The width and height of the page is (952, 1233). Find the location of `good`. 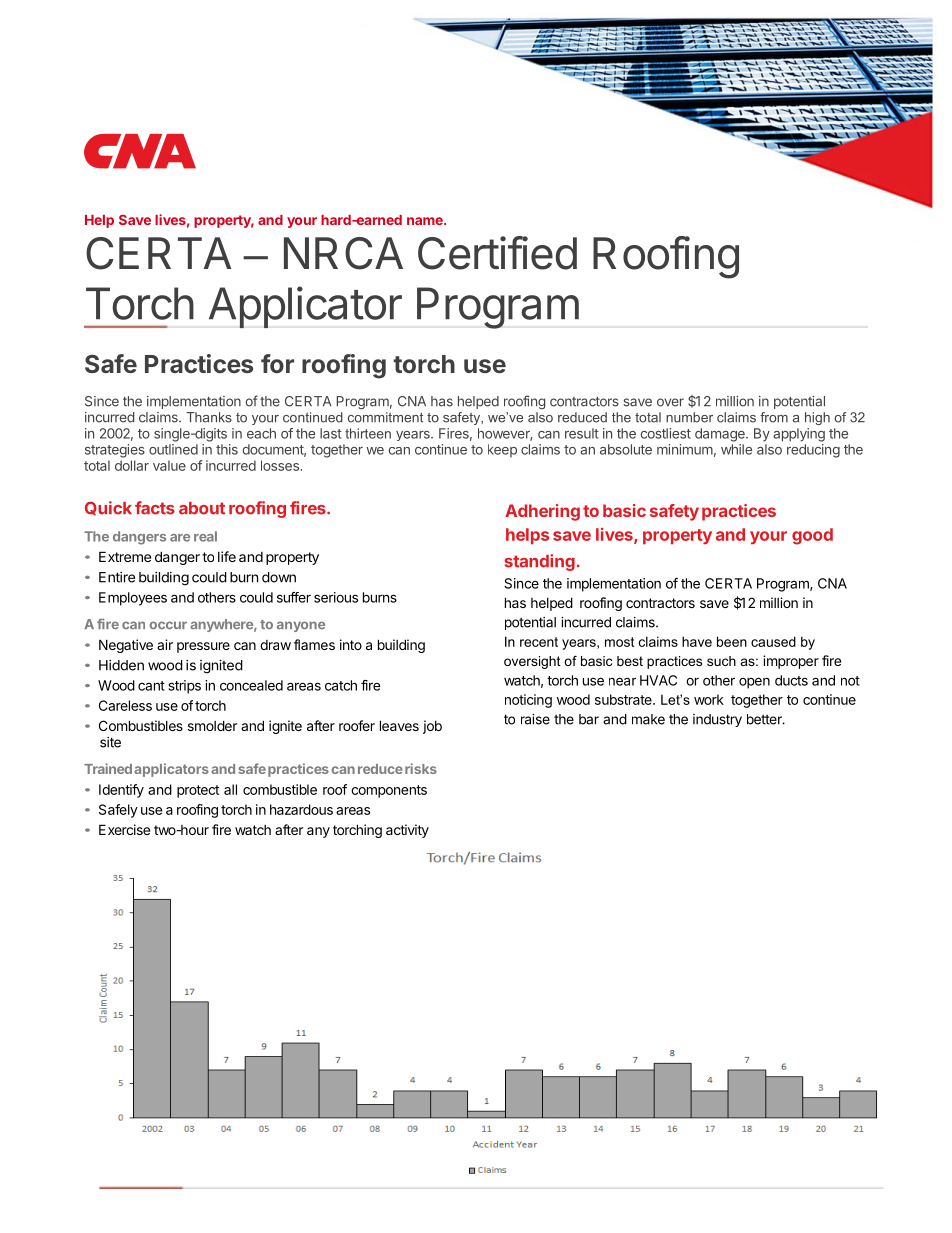

good is located at coordinates (812, 536).
